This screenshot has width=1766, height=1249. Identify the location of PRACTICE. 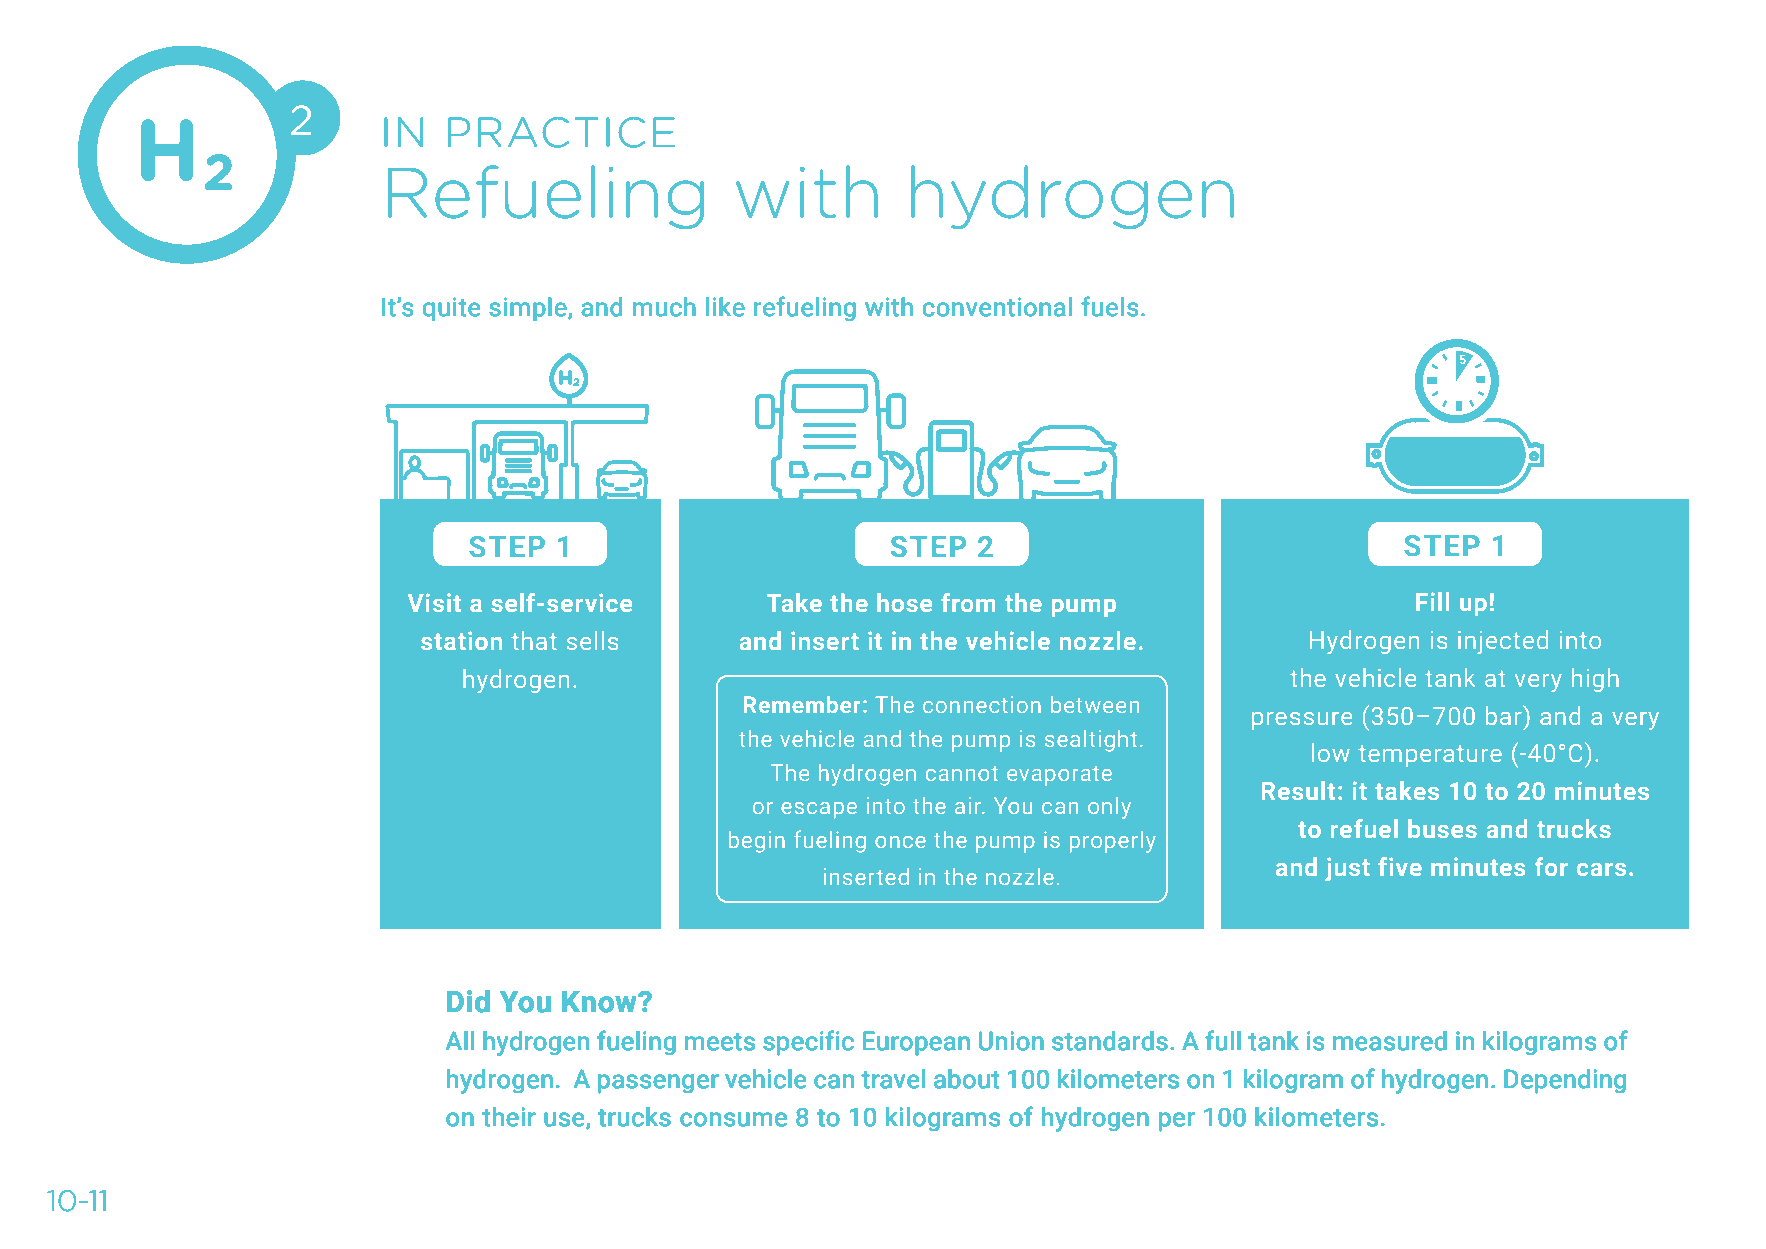
(561, 132).
